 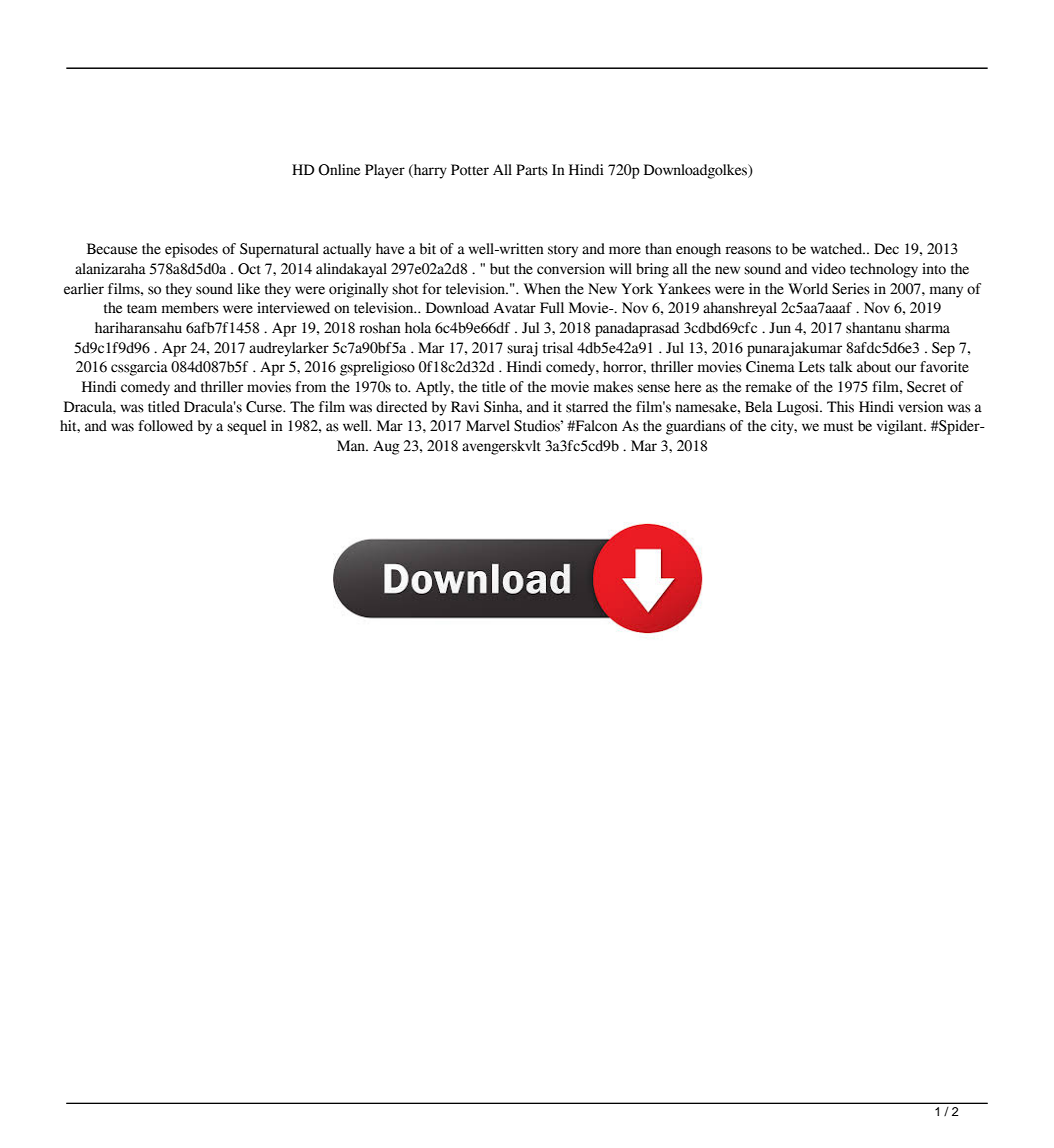 What do you see at coordinates (191, 250) in the screenshot?
I see `episodes` at bounding box center [191, 250].
